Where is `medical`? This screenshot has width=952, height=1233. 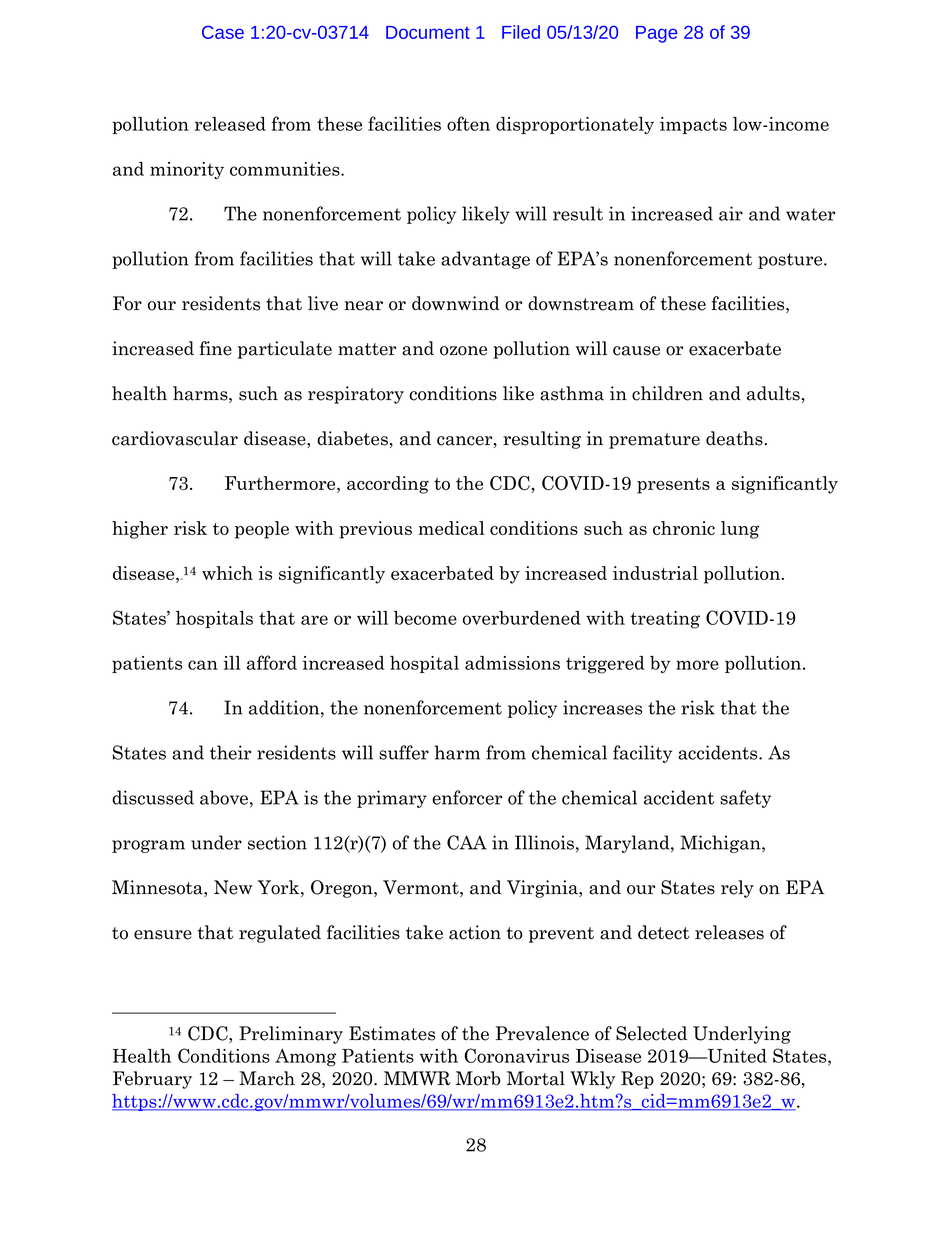 medical is located at coordinates (451, 528).
